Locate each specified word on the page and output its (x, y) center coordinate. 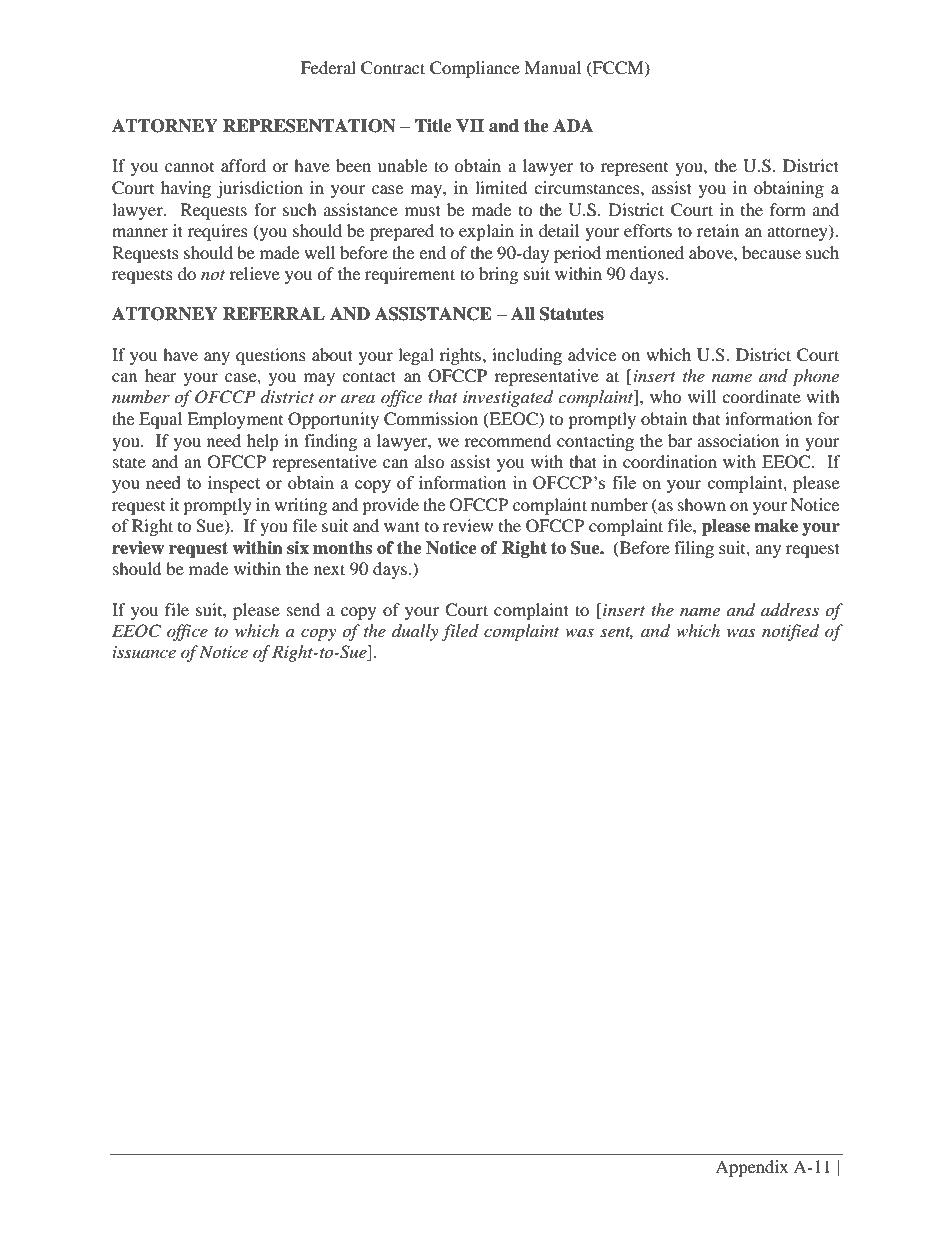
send (303, 609)
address (790, 610)
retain (718, 230)
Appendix (751, 1168)
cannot (189, 167)
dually (415, 632)
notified (790, 632)
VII (470, 125)
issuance (144, 652)
